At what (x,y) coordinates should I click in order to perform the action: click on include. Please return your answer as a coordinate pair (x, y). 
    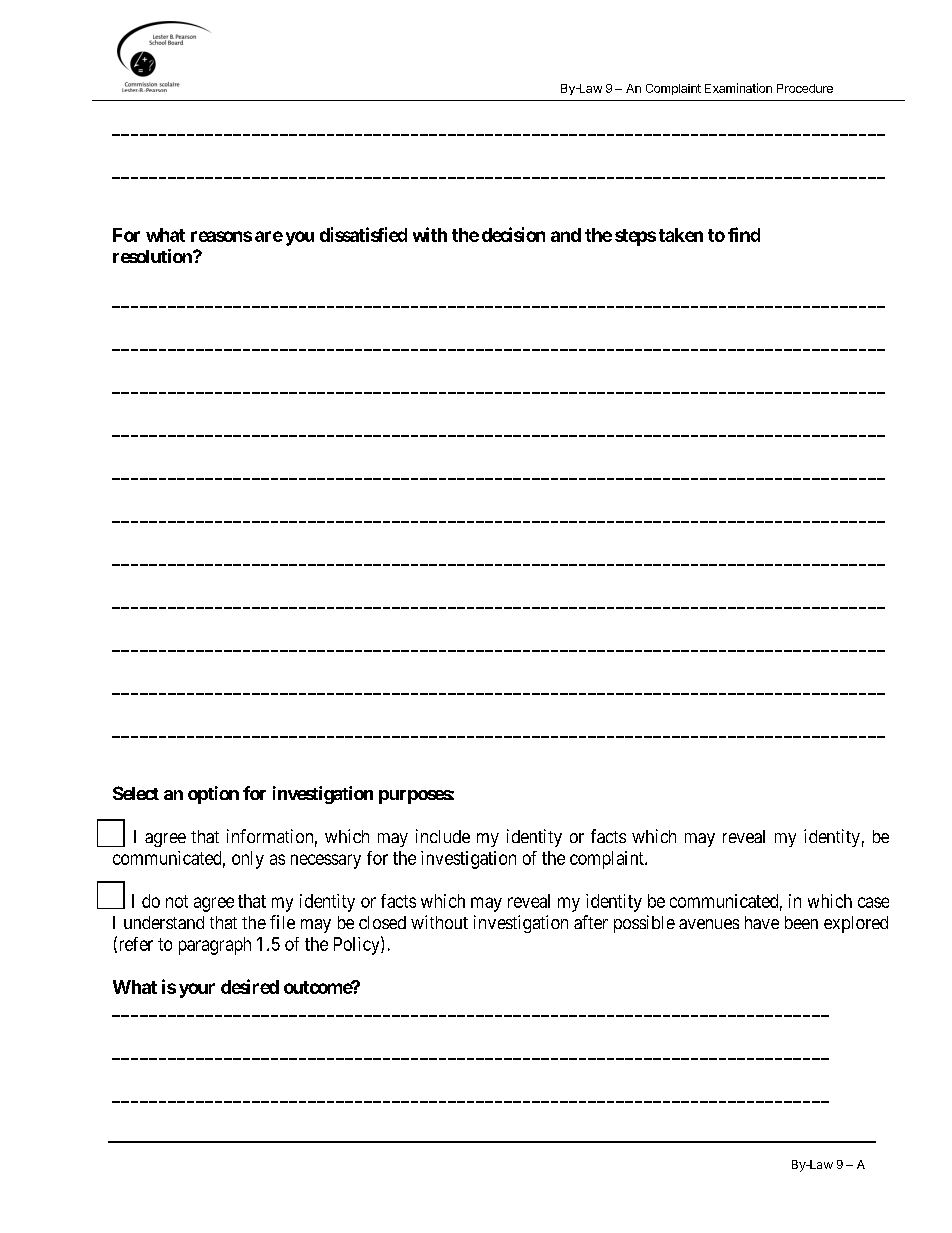
    Looking at the image, I should click on (443, 836).
